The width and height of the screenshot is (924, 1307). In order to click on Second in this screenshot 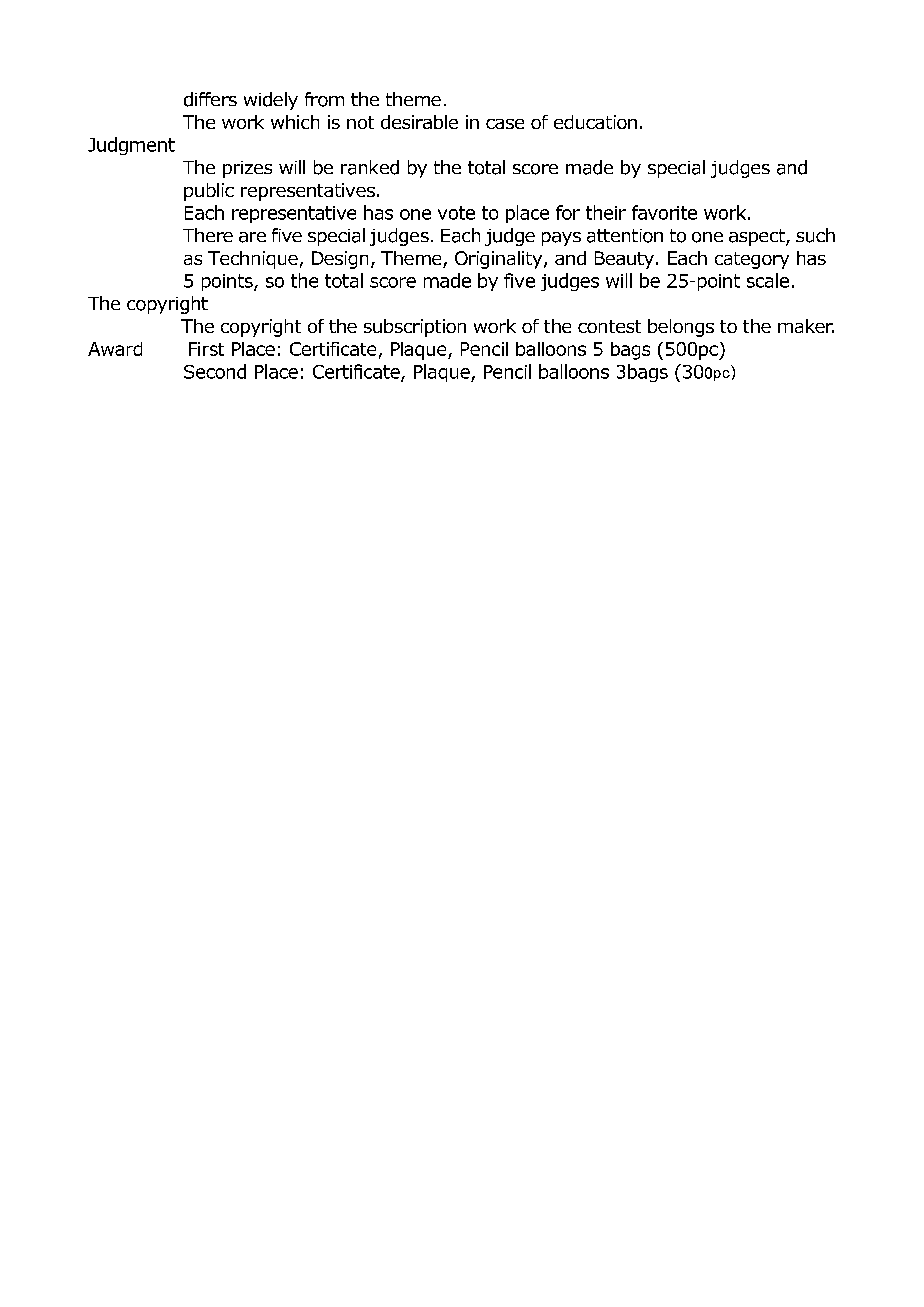, I will do `click(215, 371)`.
